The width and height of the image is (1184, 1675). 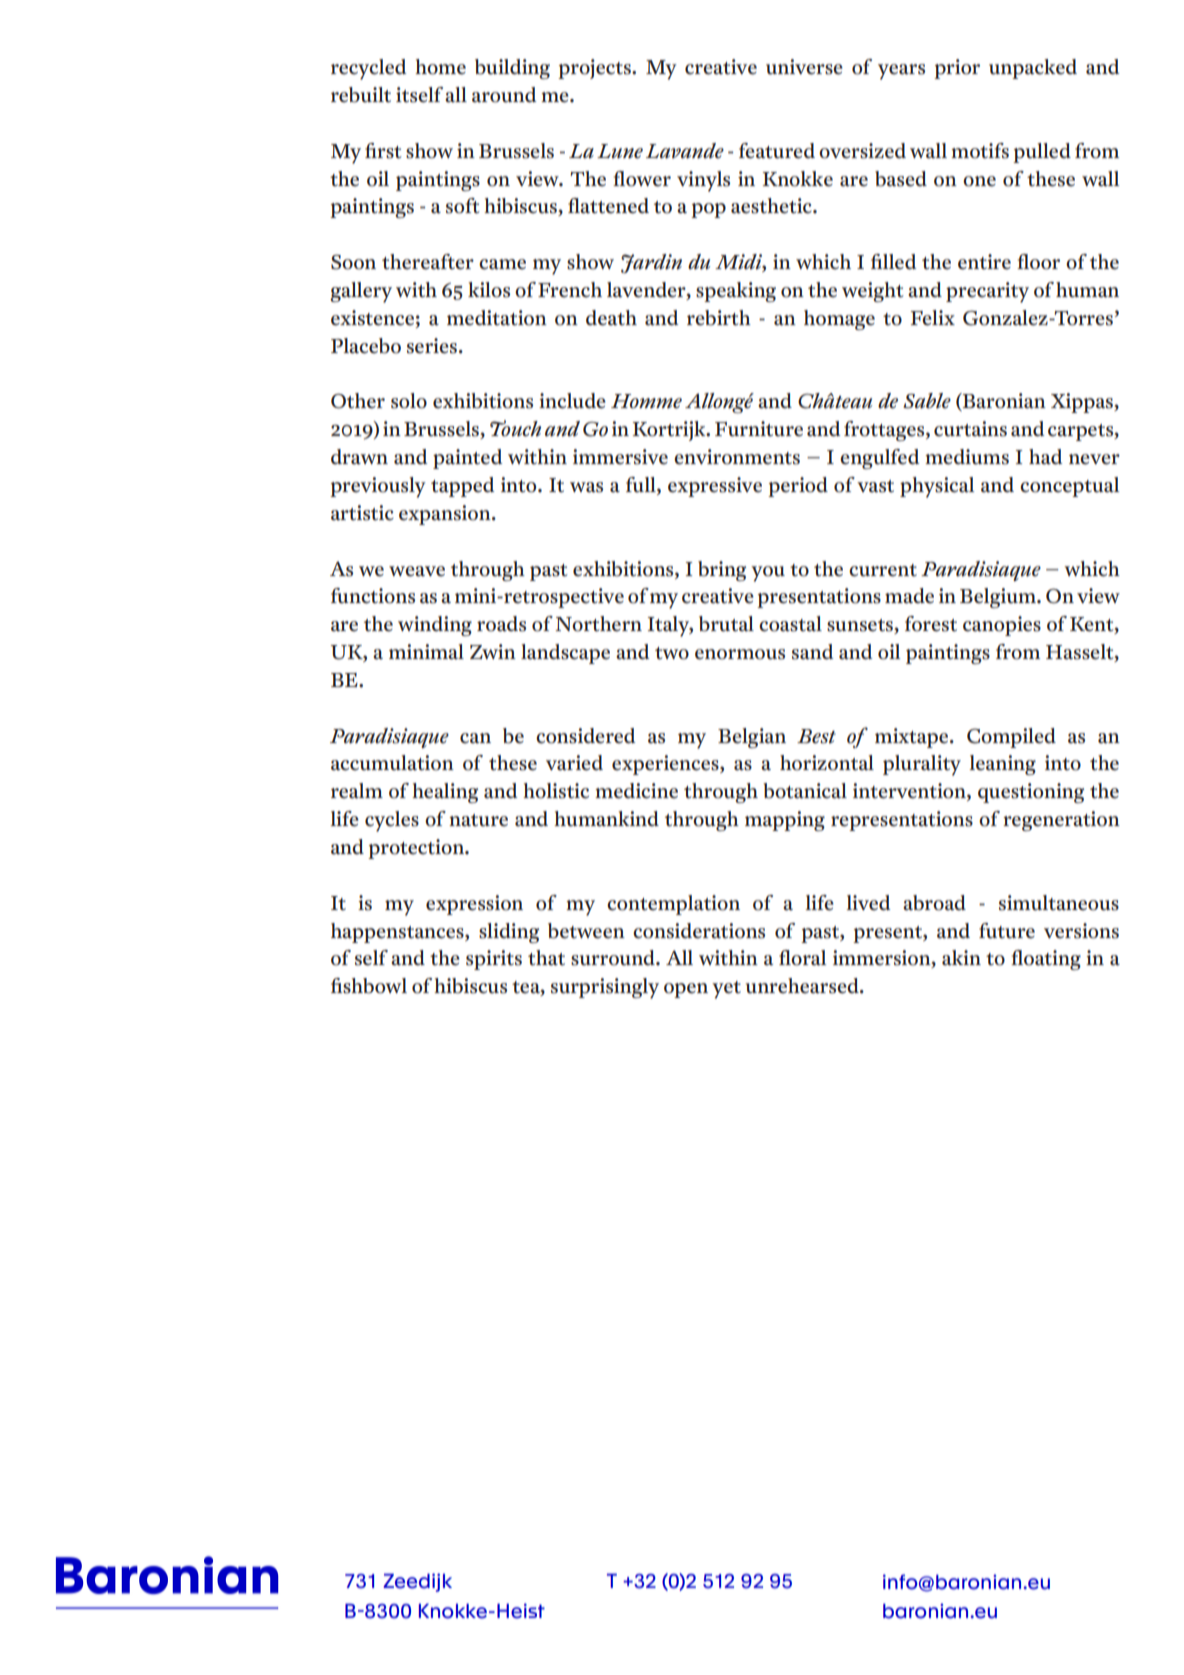 What do you see at coordinates (752, 738) in the image?
I see `Belgian` at bounding box center [752, 738].
